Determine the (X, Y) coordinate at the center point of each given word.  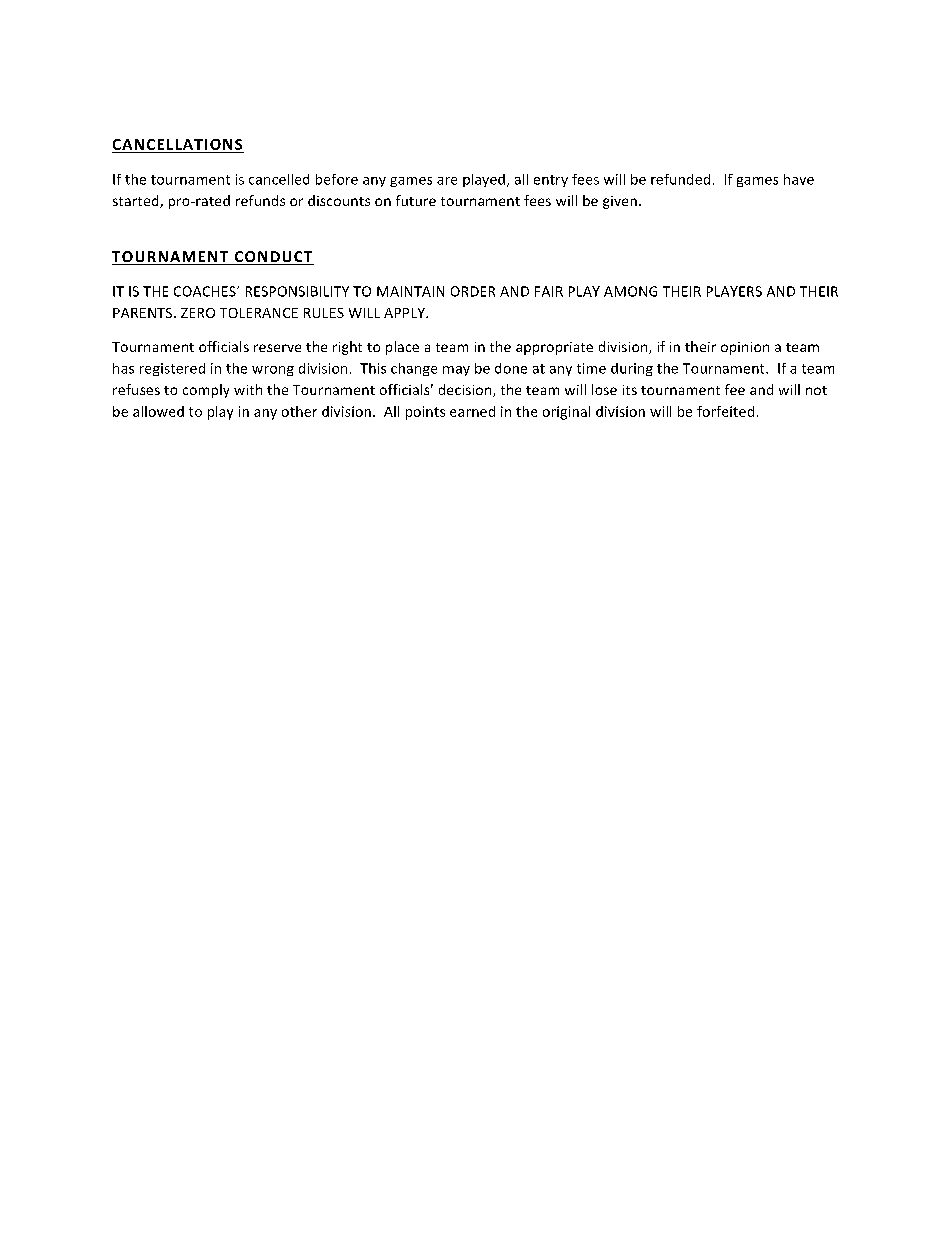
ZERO (198, 313)
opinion (745, 348)
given (620, 202)
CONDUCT (273, 258)
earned (472, 411)
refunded (680, 179)
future (416, 200)
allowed (158, 411)
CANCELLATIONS (178, 146)
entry (551, 181)
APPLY (405, 313)
